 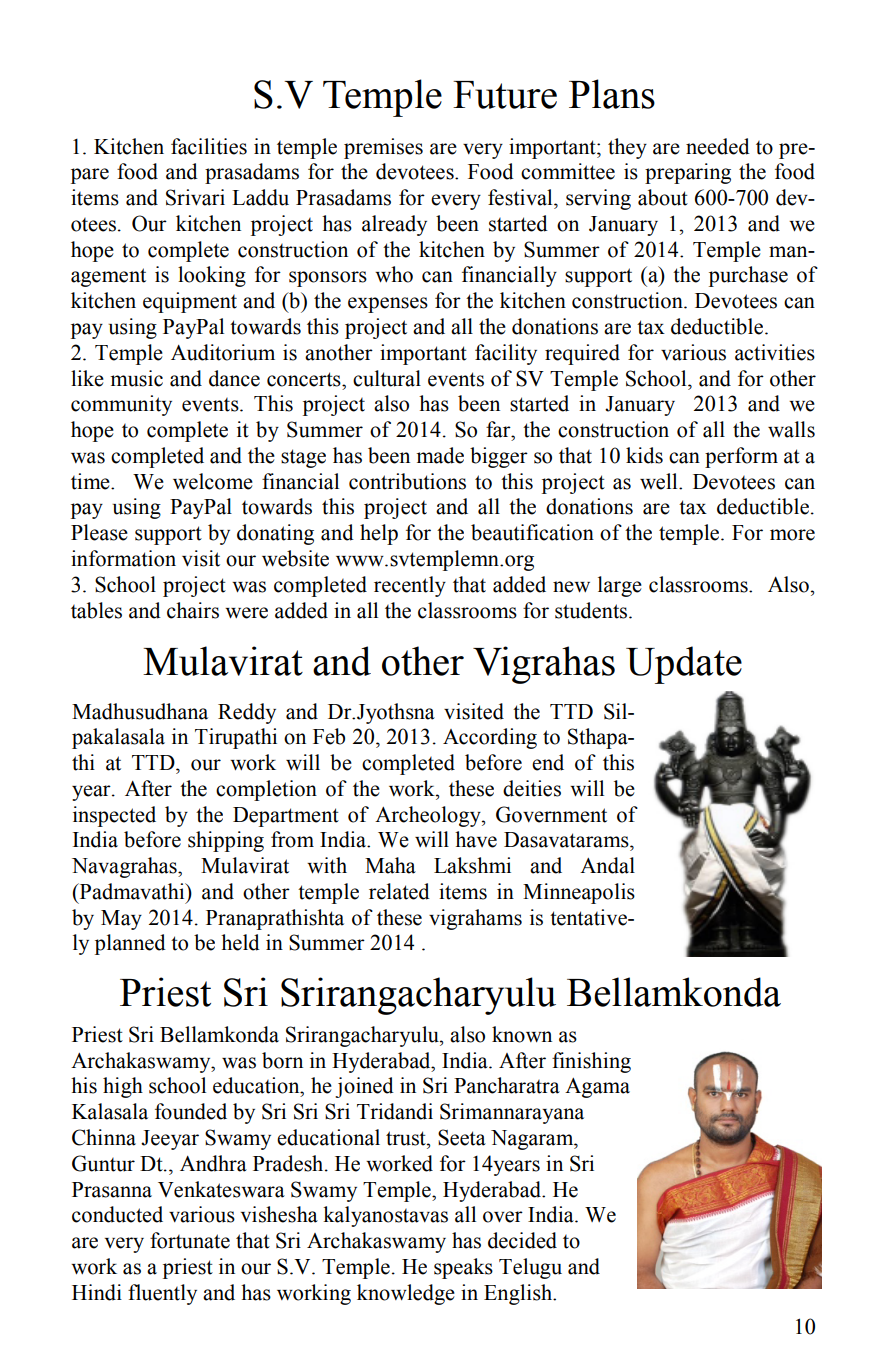 What do you see at coordinates (190, 1240) in the document?
I see `fortunate` at bounding box center [190, 1240].
